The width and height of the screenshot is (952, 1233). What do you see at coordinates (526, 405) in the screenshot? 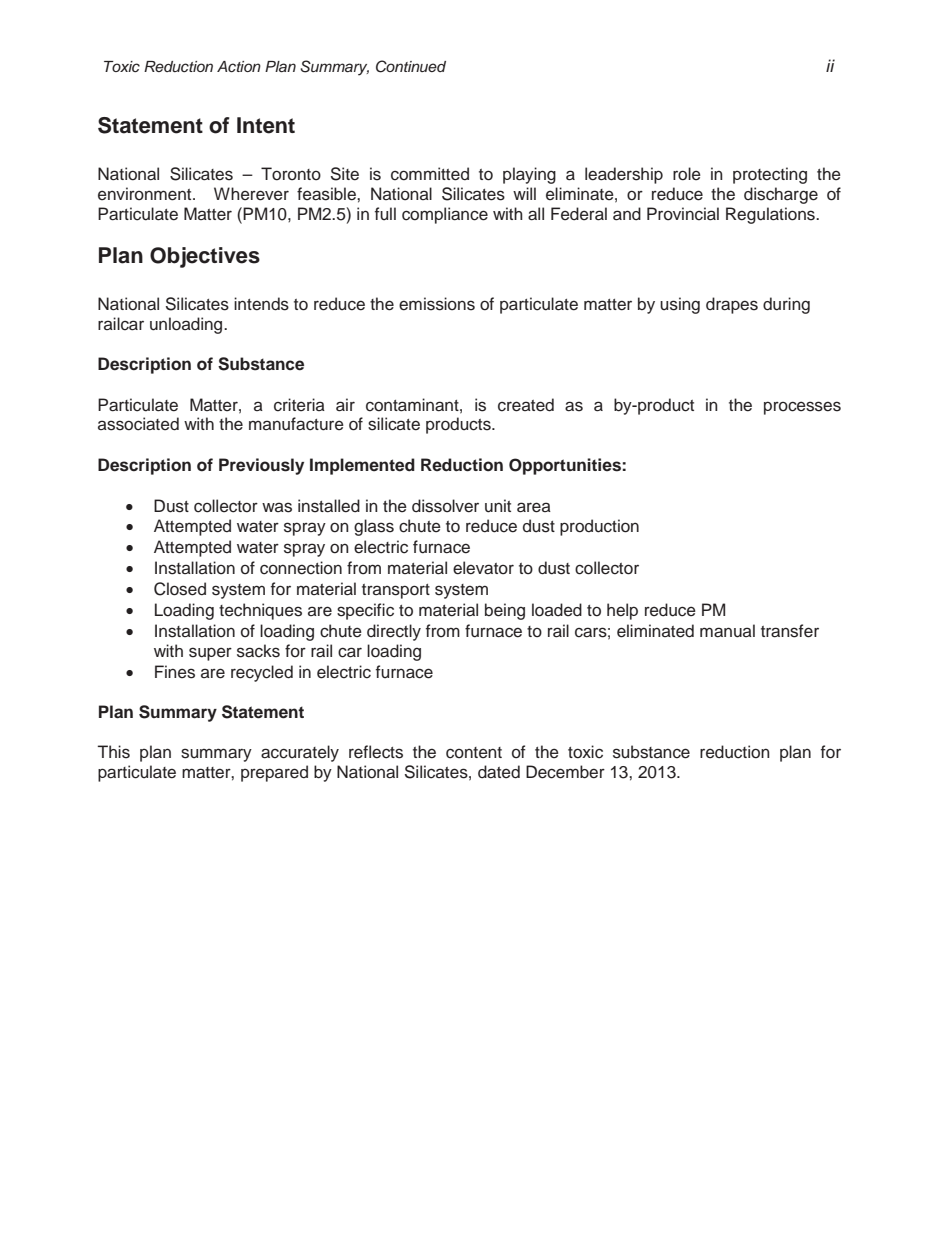
I see `created` at bounding box center [526, 405].
